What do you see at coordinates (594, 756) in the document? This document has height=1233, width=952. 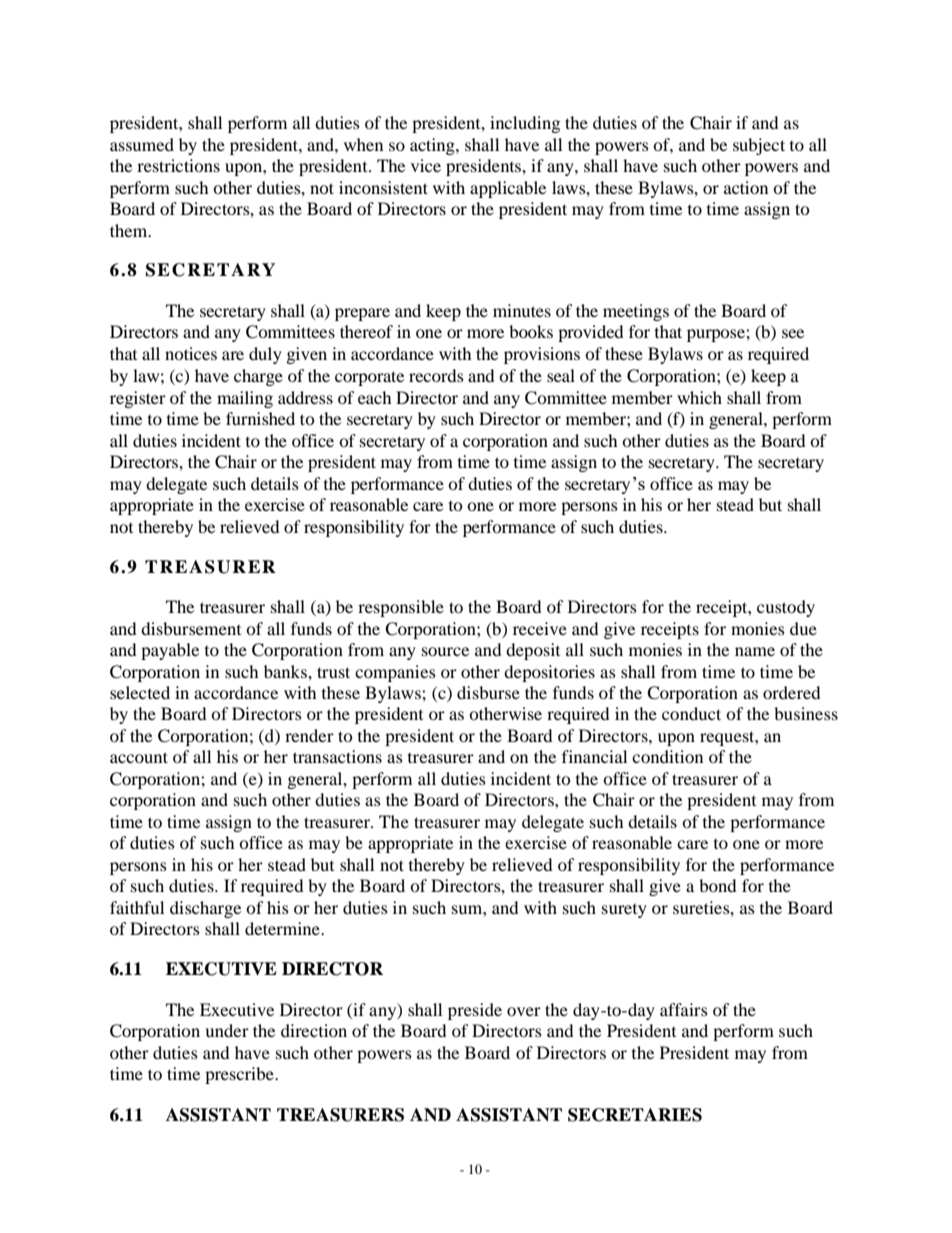 I see `financial` at bounding box center [594, 756].
